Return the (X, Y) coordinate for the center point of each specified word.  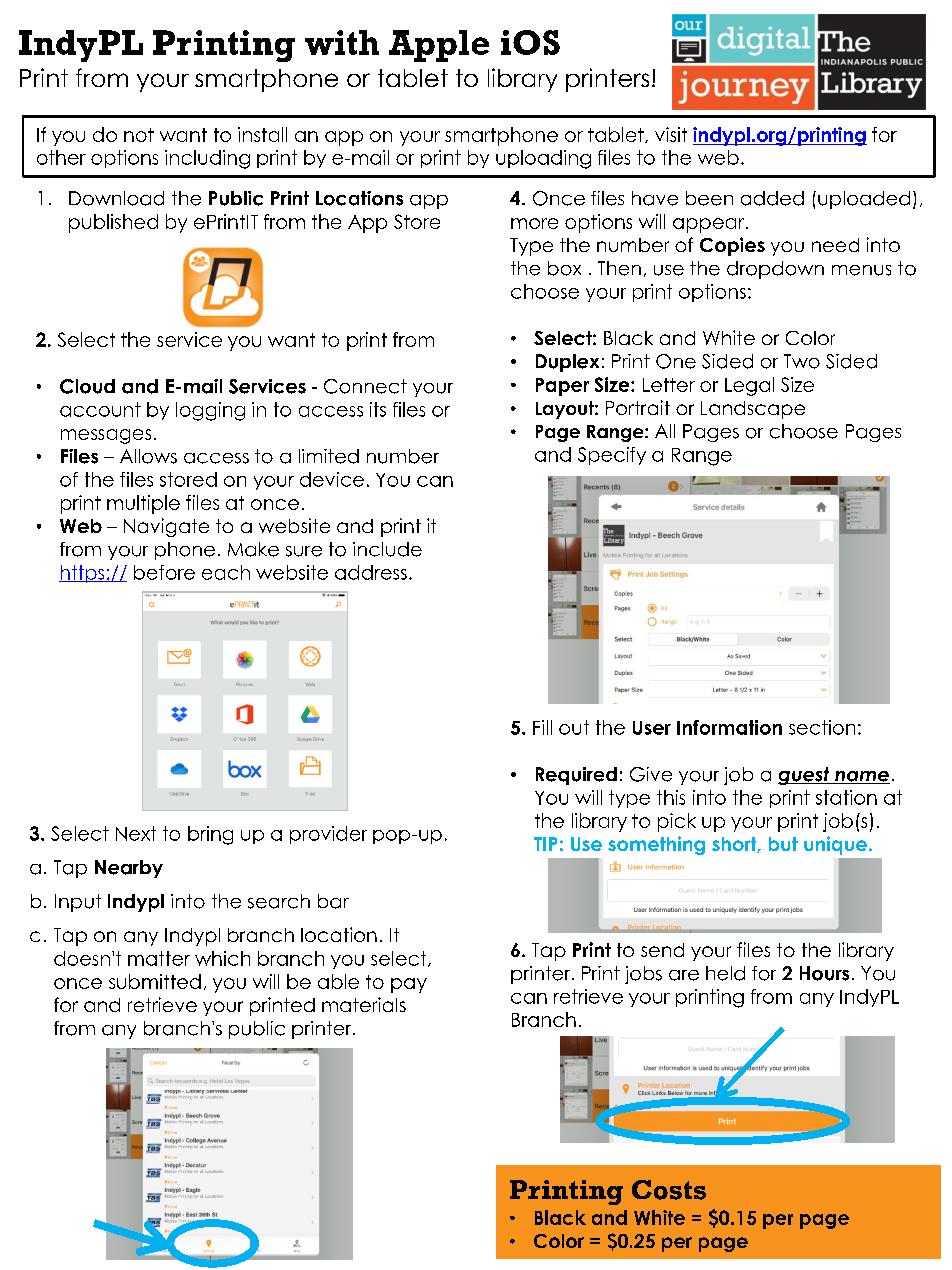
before (164, 572)
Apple (439, 46)
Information (729, 727)
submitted (155, 981)
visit (671, 134)
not (139, 135)
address (371, 572)
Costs (669, 1190)
